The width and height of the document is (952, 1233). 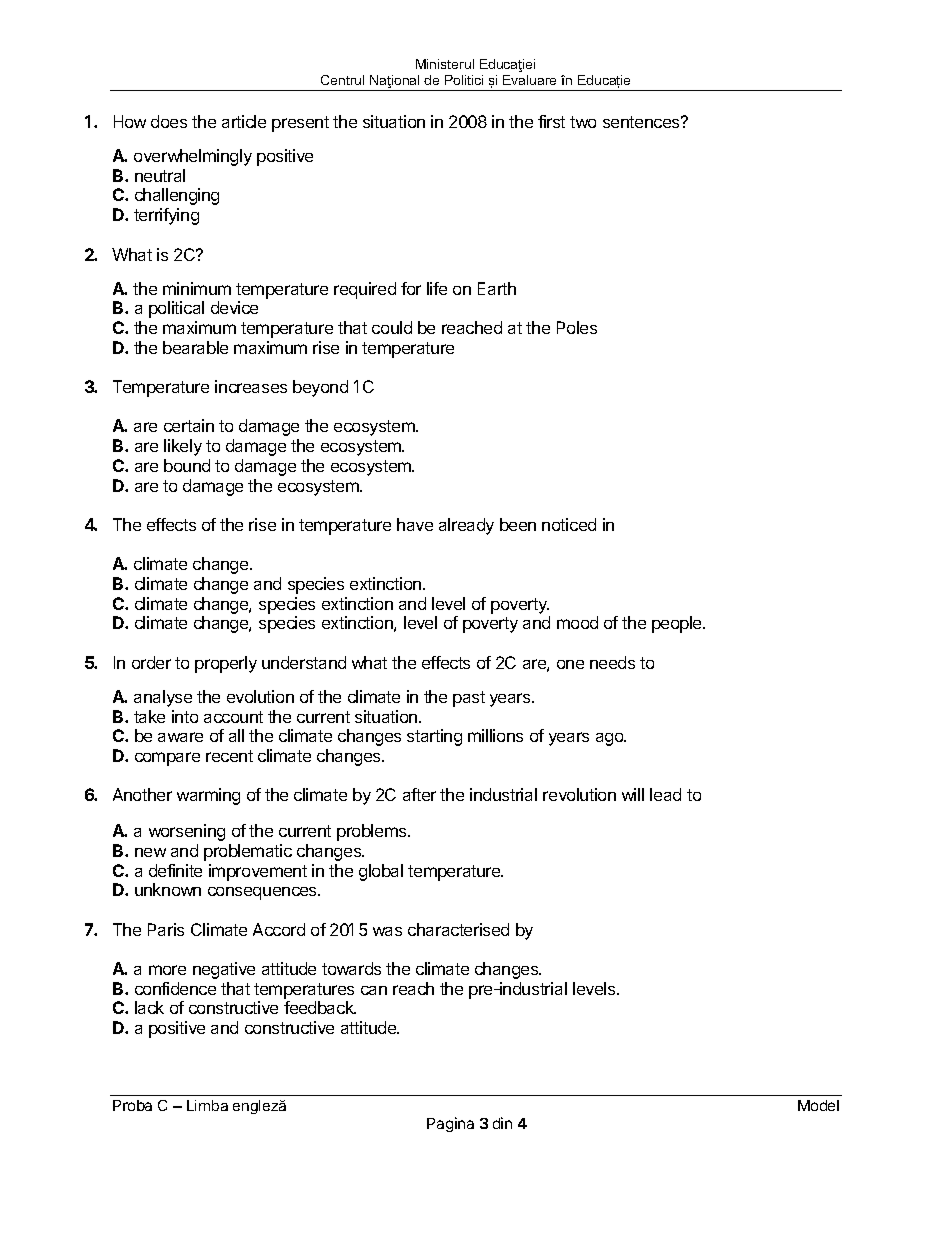 I want to click on after, so click(x=419, y=794).
